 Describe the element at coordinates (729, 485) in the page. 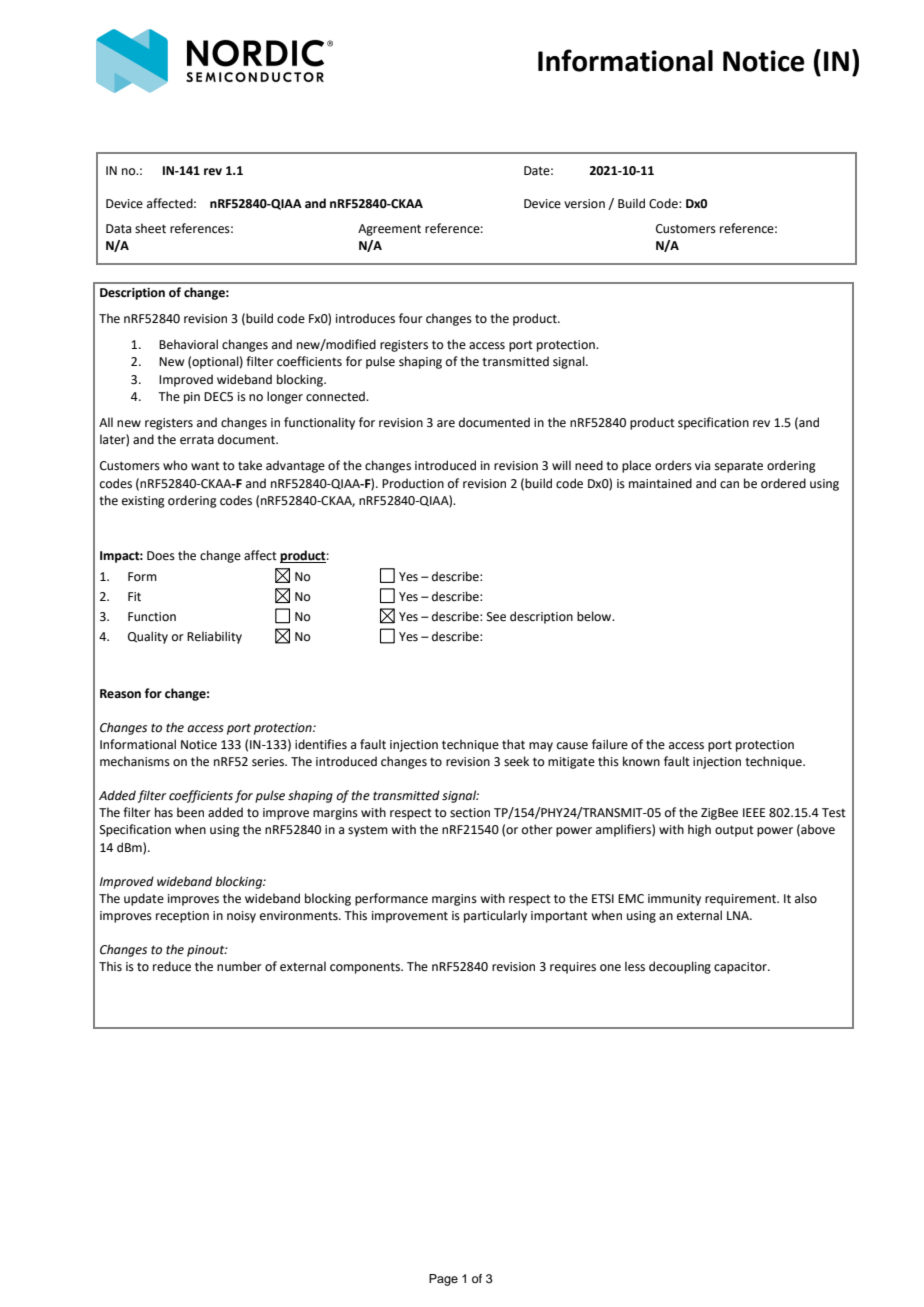

I see `can` at that location.
